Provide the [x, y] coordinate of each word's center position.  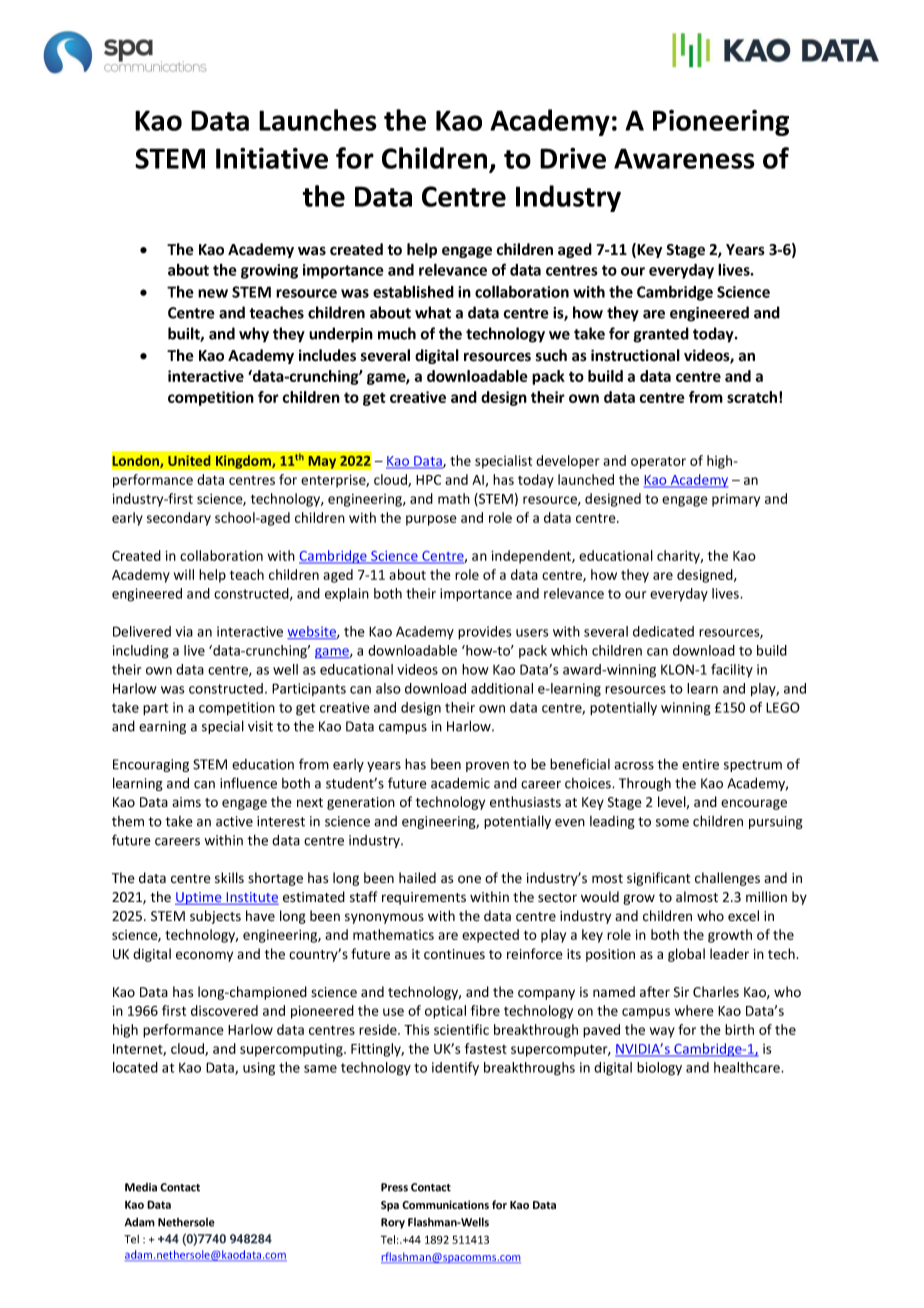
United [189, 460]
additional [502, 688]
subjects [215, 917]
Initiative [272, 158]
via [184, 631]
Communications [445, 1204]
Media [141, 1187]
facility [732, 671]
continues [454, 954]
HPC [428, 480]
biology [659, 1069]
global [686, 955]
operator [658, 462]
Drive [573, 158]
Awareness [684, 158]
